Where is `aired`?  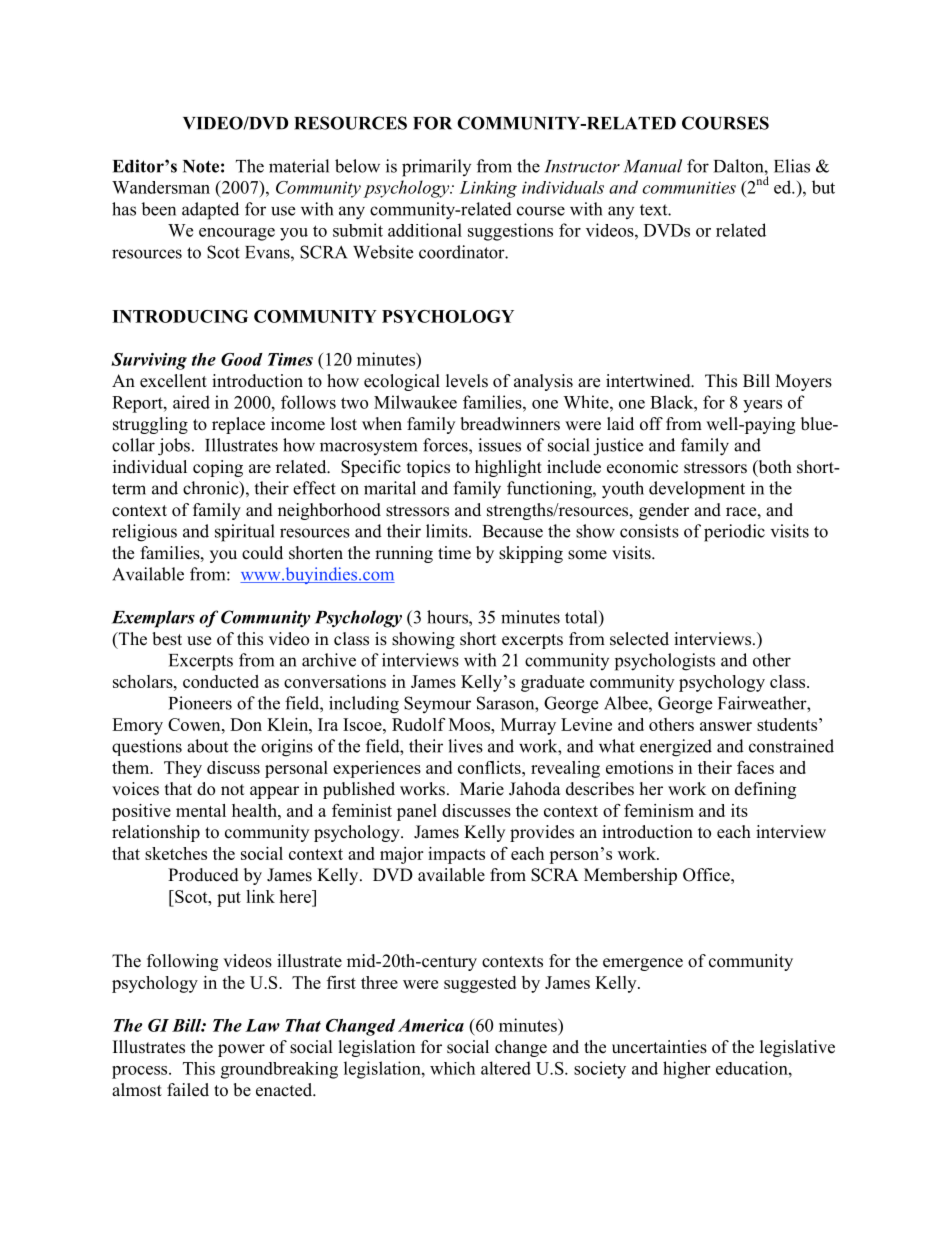 aired is located at coordinates (191, 402).
